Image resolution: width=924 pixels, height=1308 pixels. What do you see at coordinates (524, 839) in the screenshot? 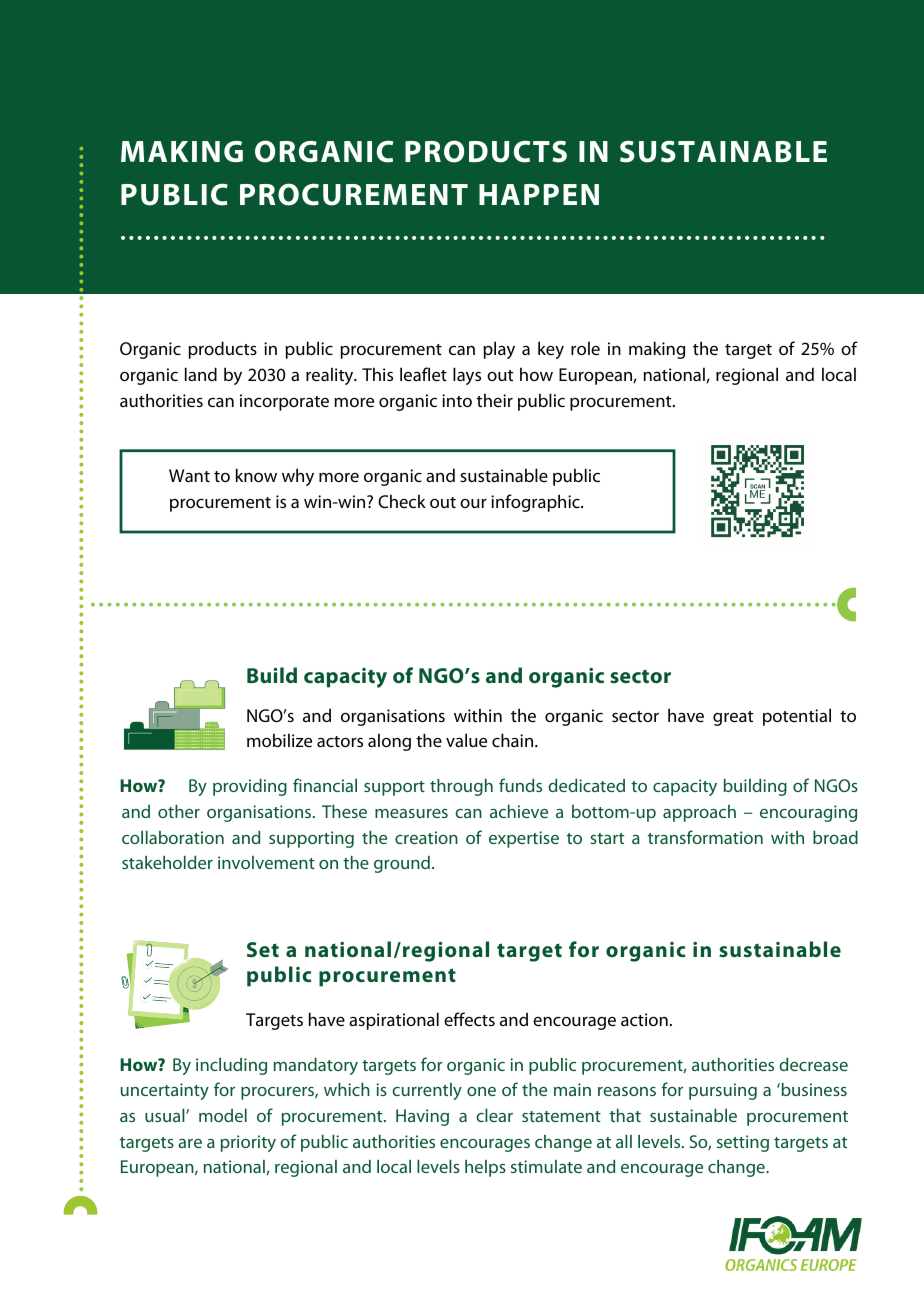
I see `expertise` at bounding box center [524, 839].
